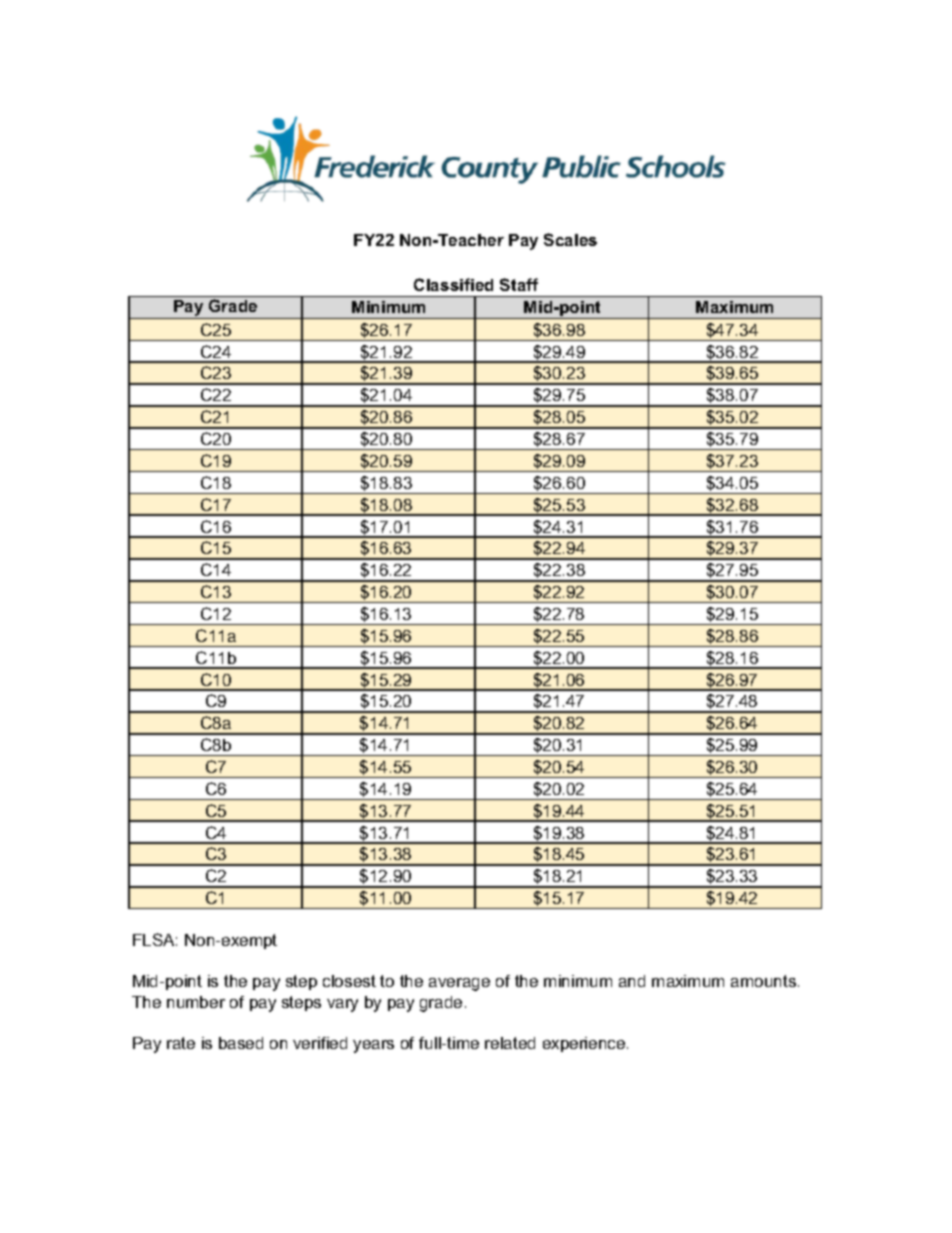  I want to click on Classified, so click(453, 284).
